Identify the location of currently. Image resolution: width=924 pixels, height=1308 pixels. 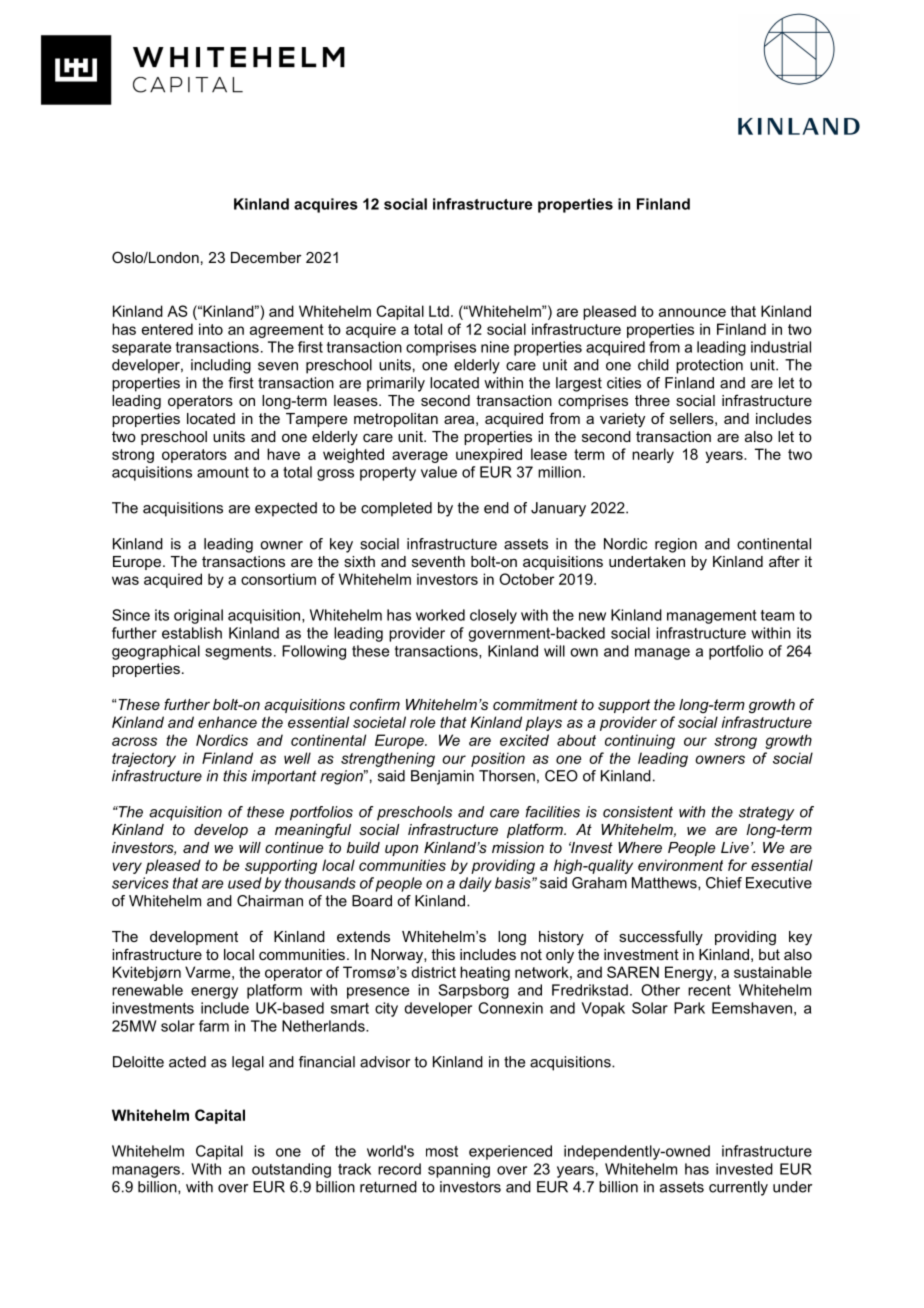
(738, 1188).
